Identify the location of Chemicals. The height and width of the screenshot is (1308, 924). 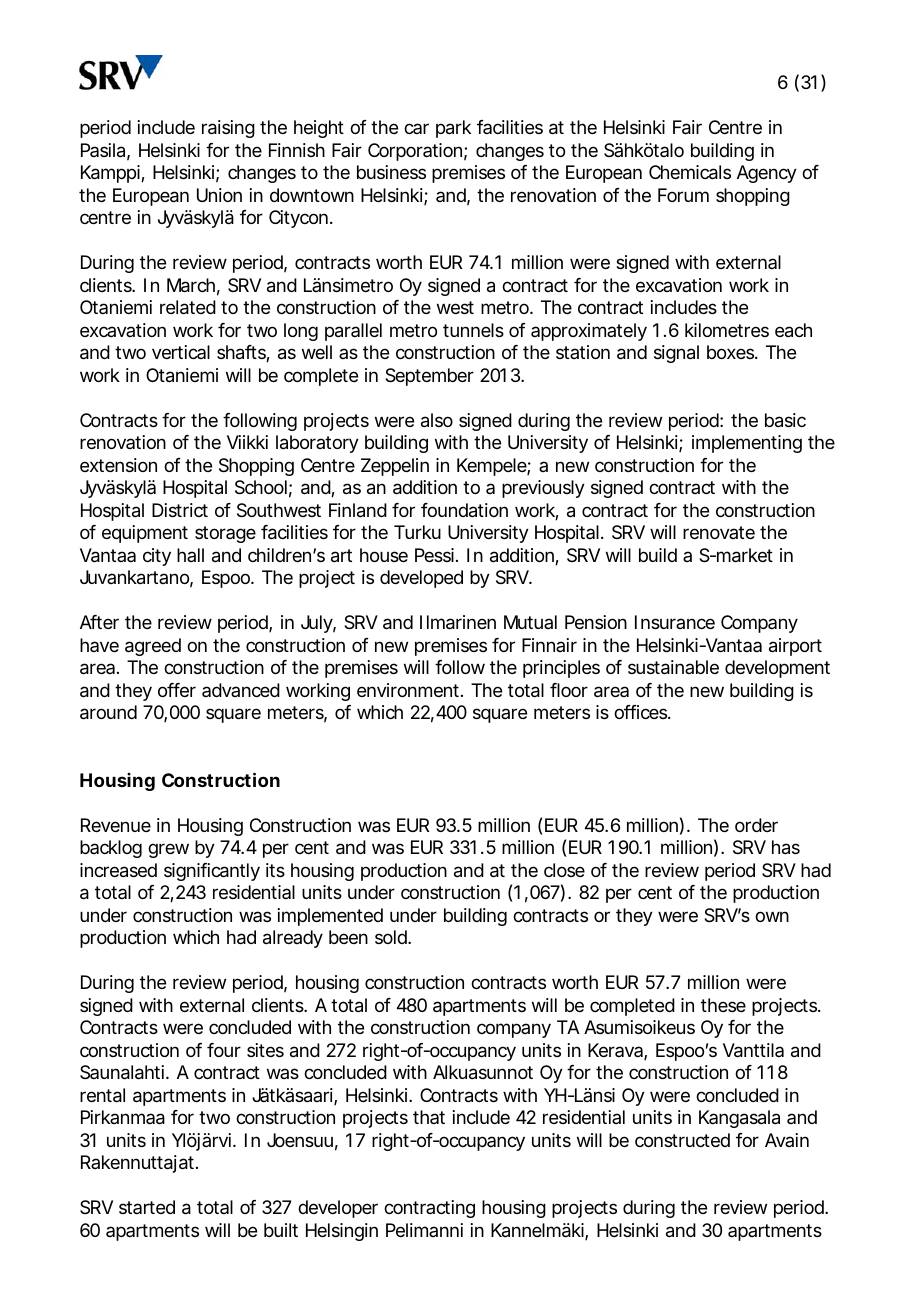
(690, 172).
